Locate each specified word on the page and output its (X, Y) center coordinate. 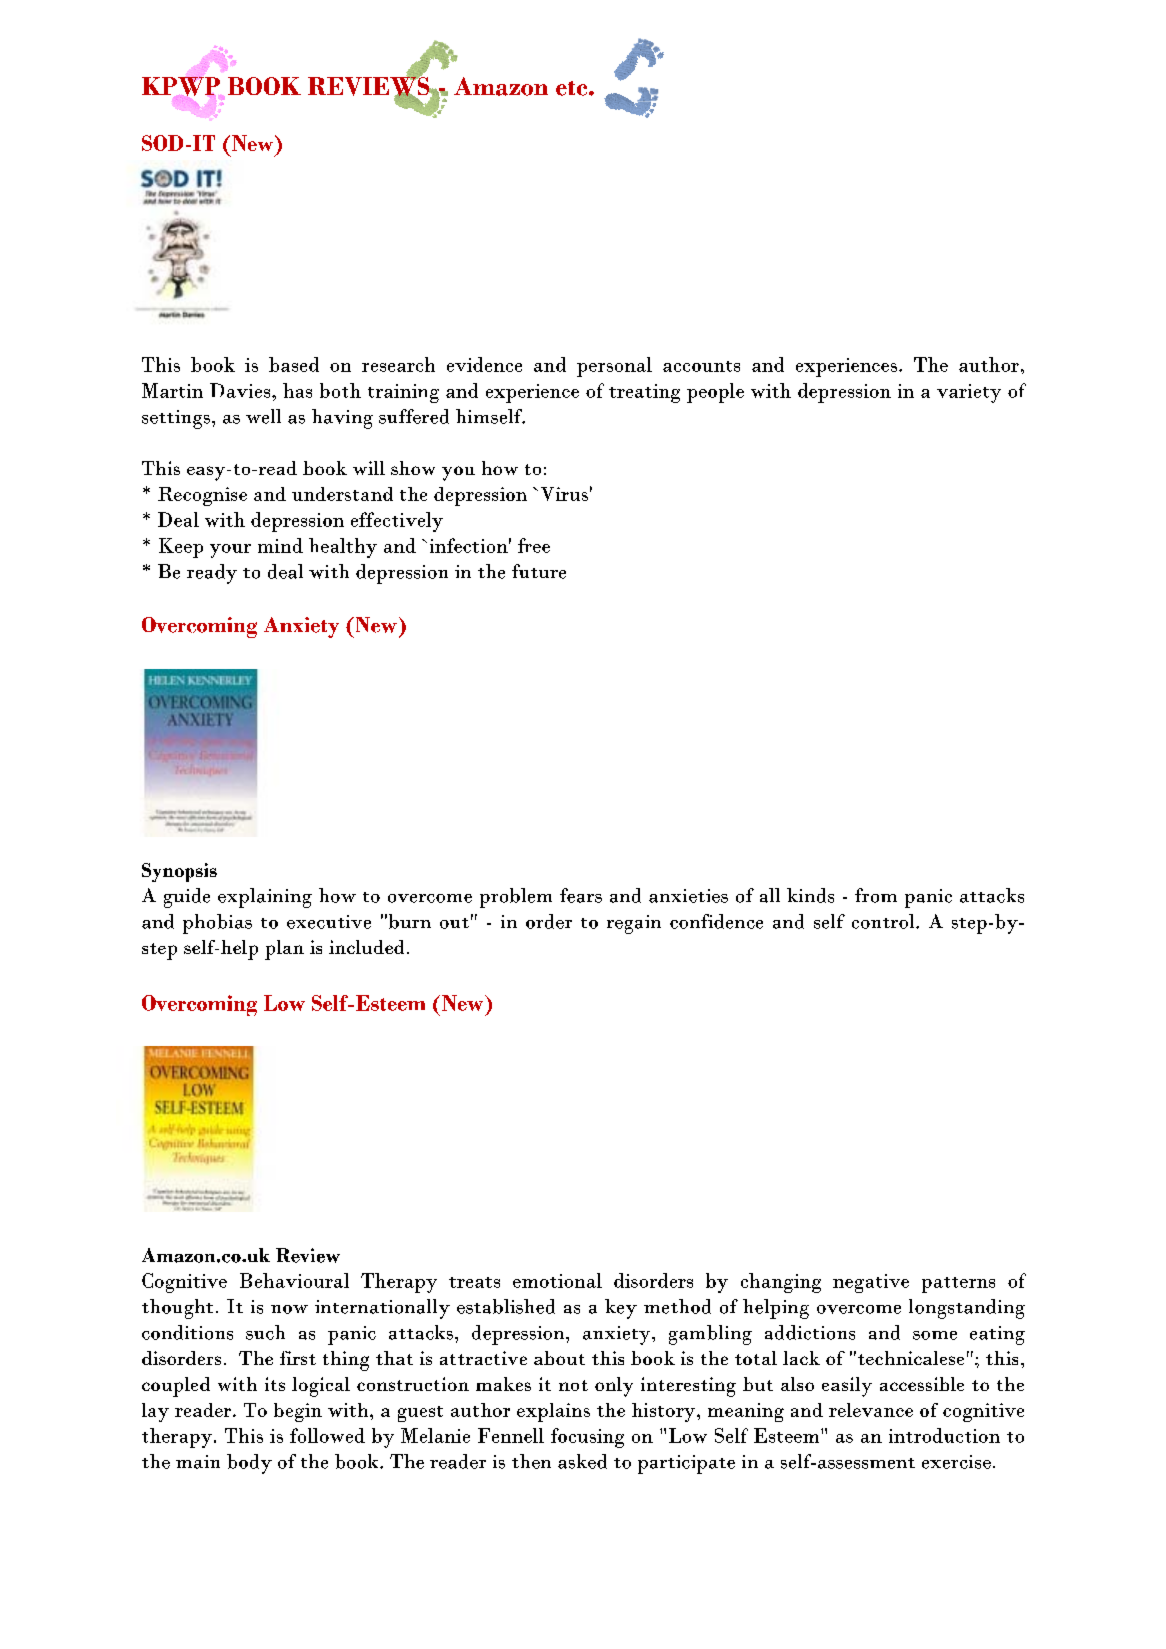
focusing (587, 1438)
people (715, 393)
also (797, 1384)
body (249, 1464)
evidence (484, 364)
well (263, 416)
